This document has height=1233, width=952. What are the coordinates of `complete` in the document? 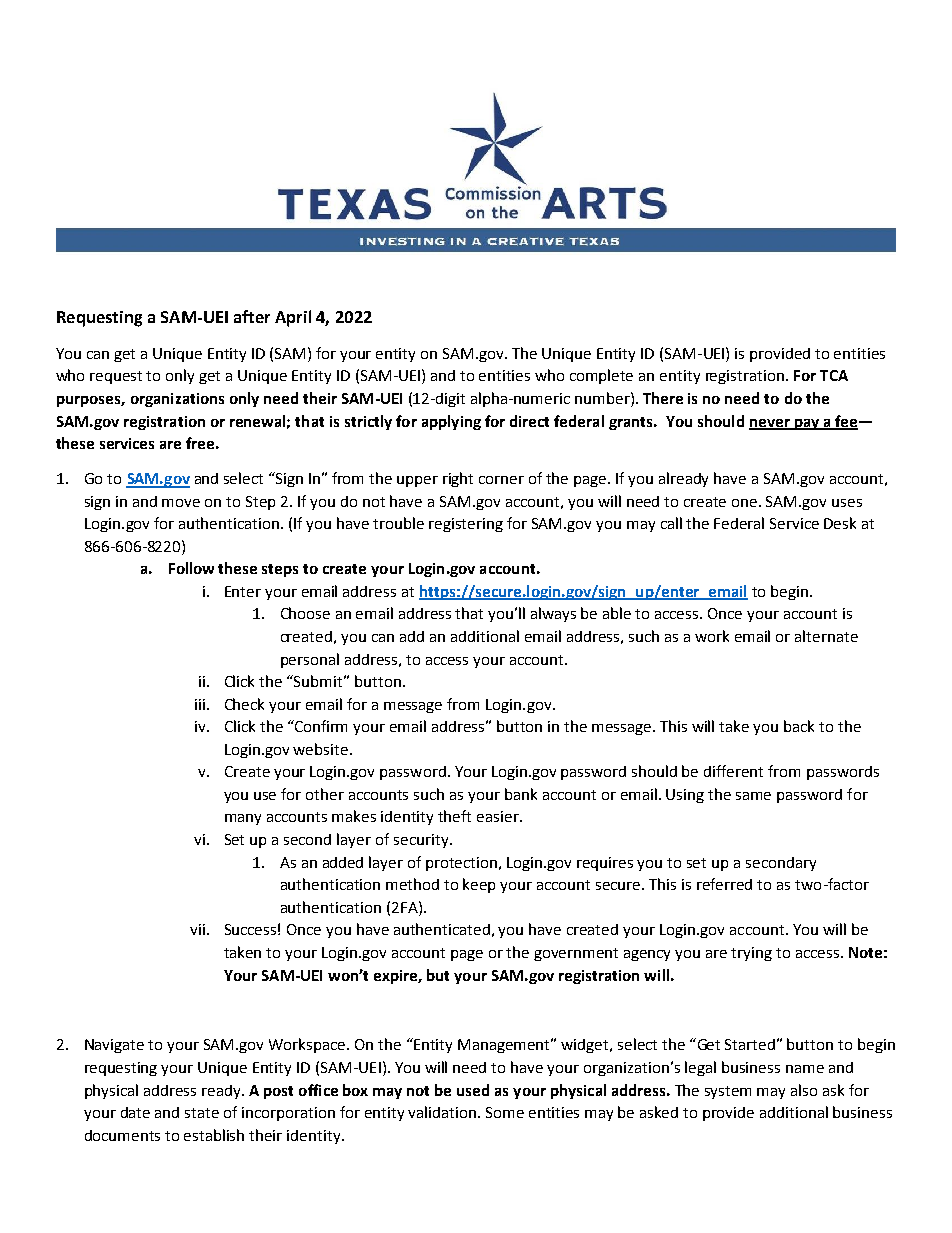 It's located at (601, 376).
